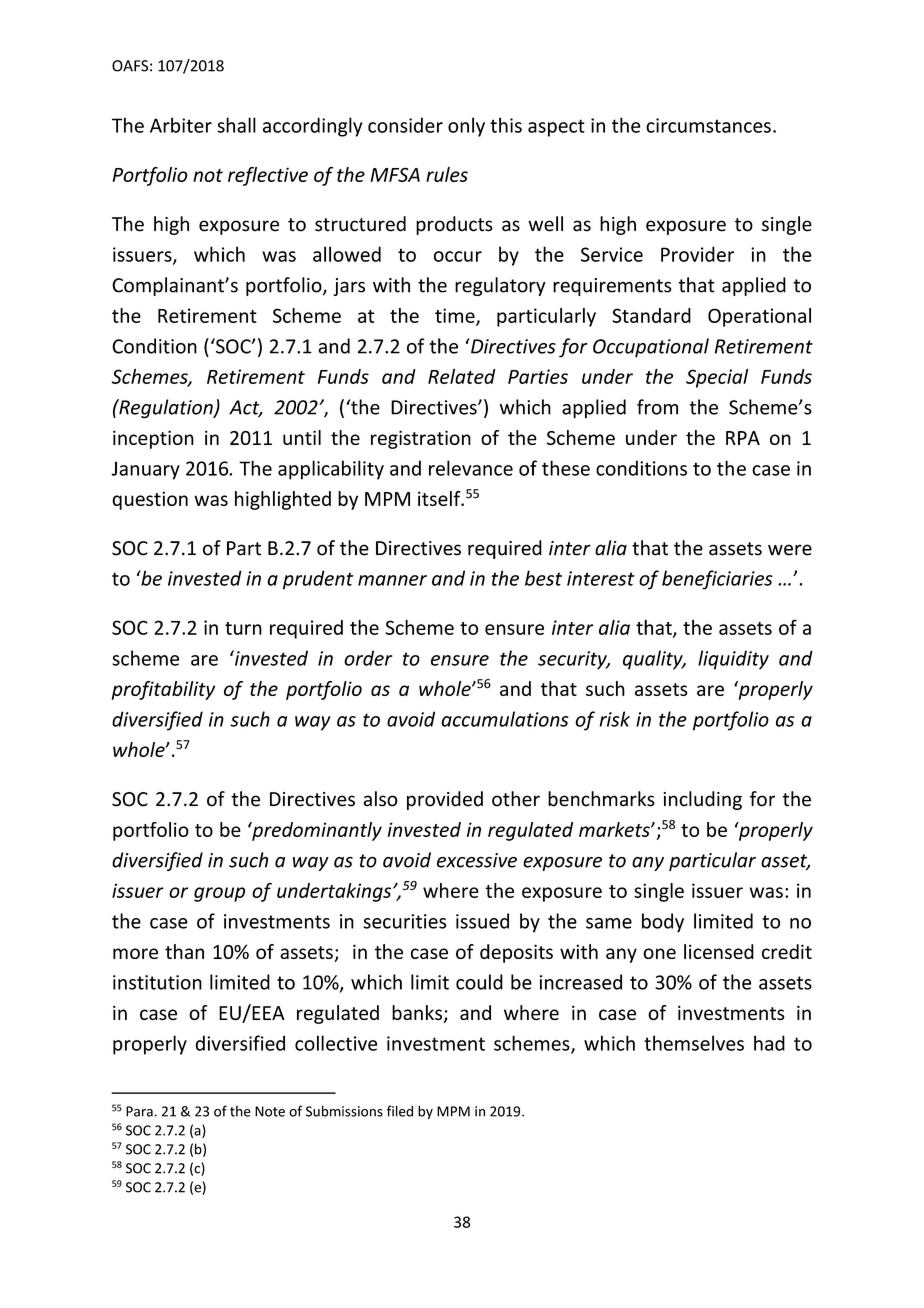 The width and height of the screenshot is (924, 1308). What do you see at coordinates (400, 1111) in the screenshot?
I see `filed` at bounding box center [400, 1111].
